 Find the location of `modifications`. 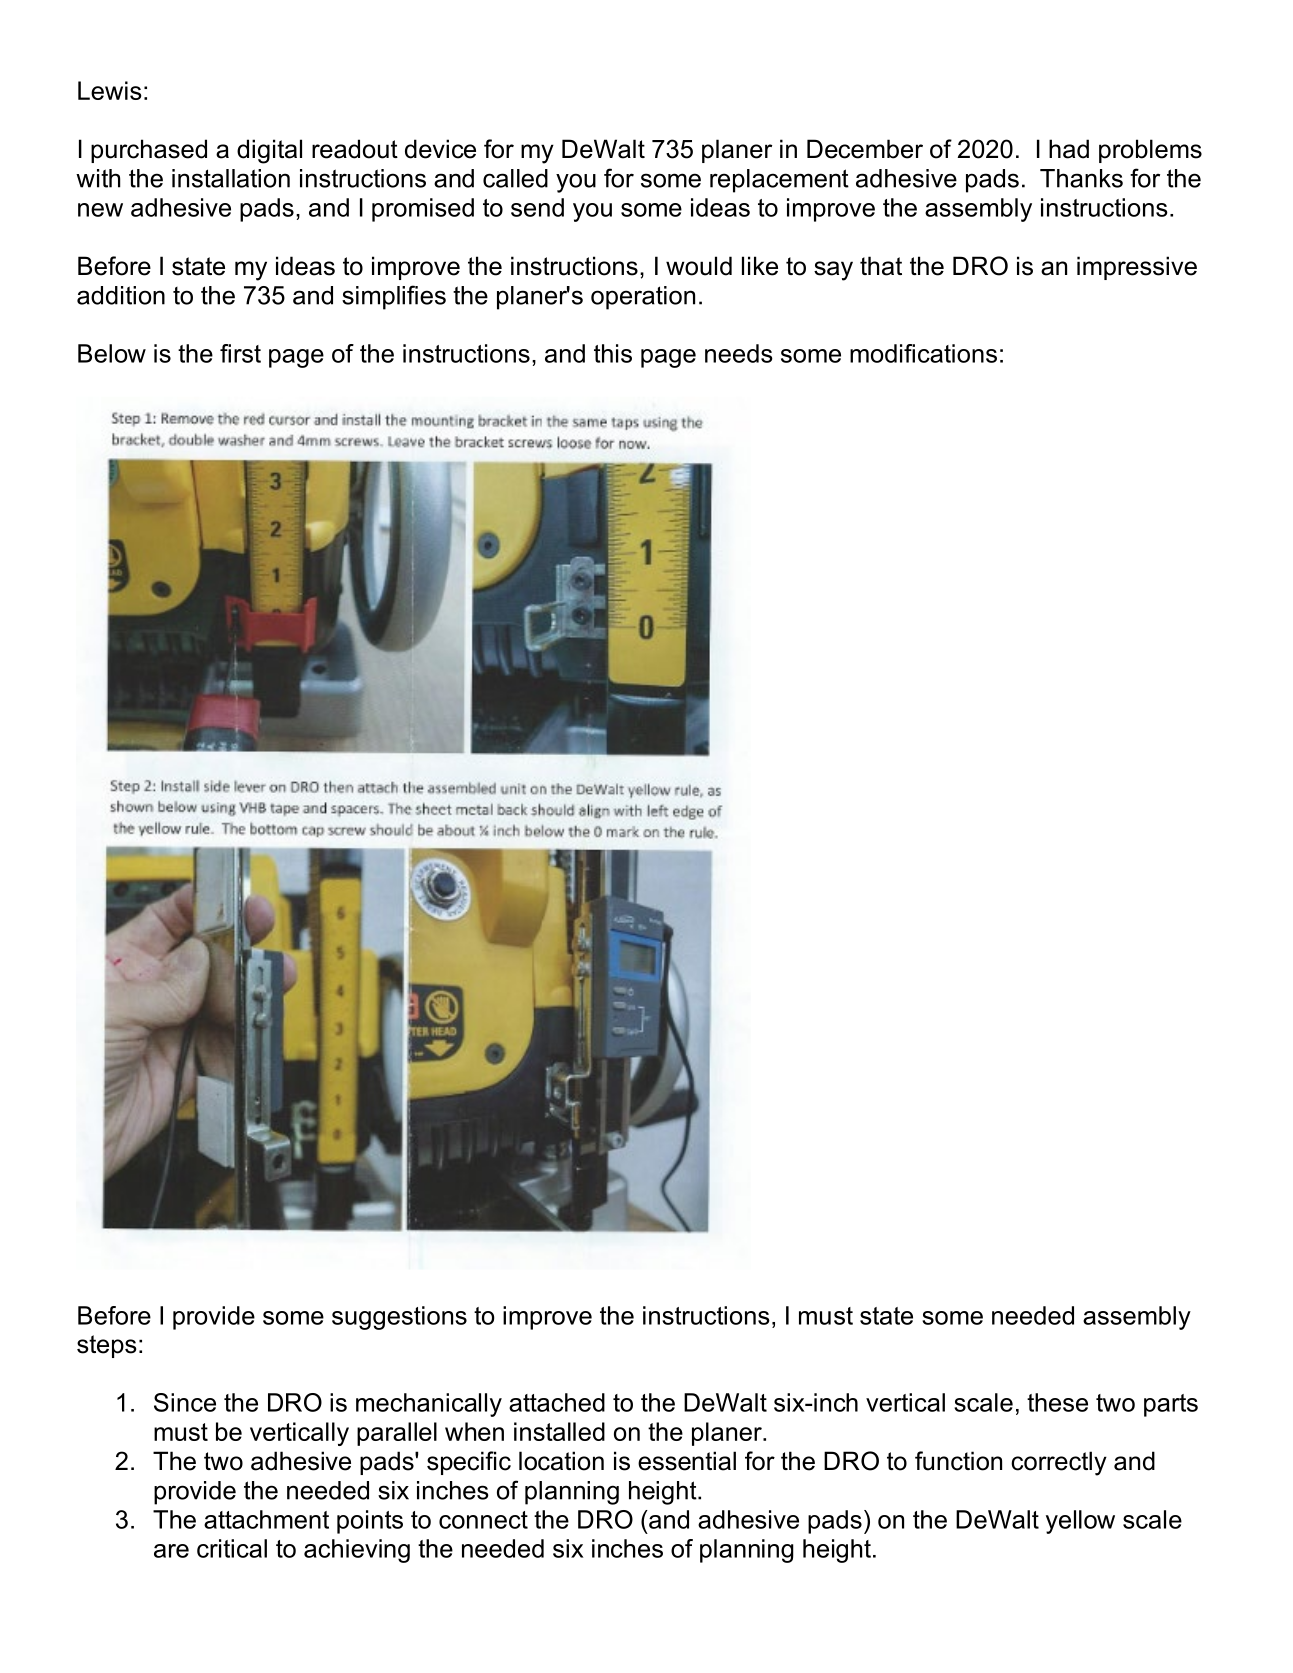

modifications is located at coordinates (923, 353).
